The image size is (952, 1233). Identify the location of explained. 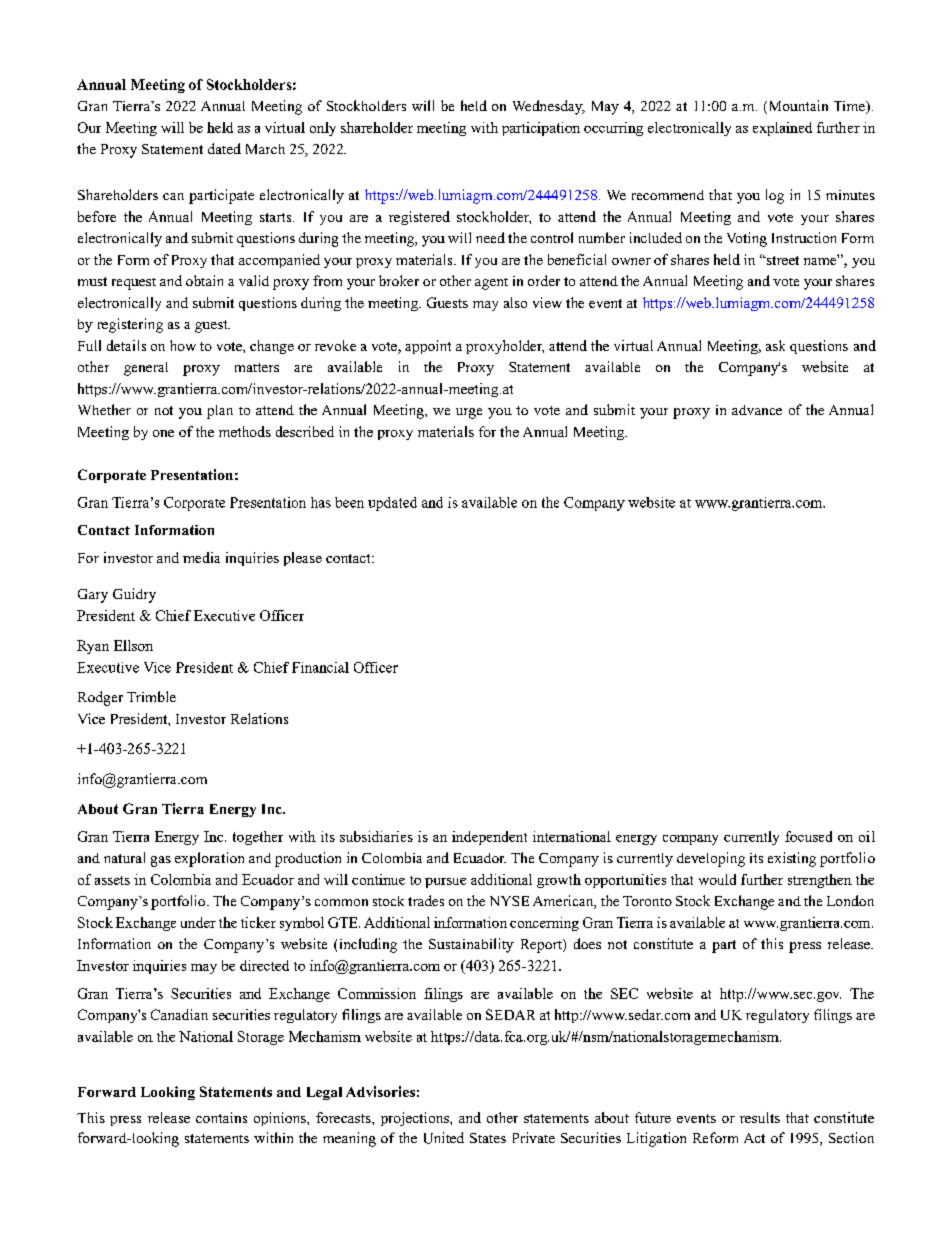
(782, 129).
